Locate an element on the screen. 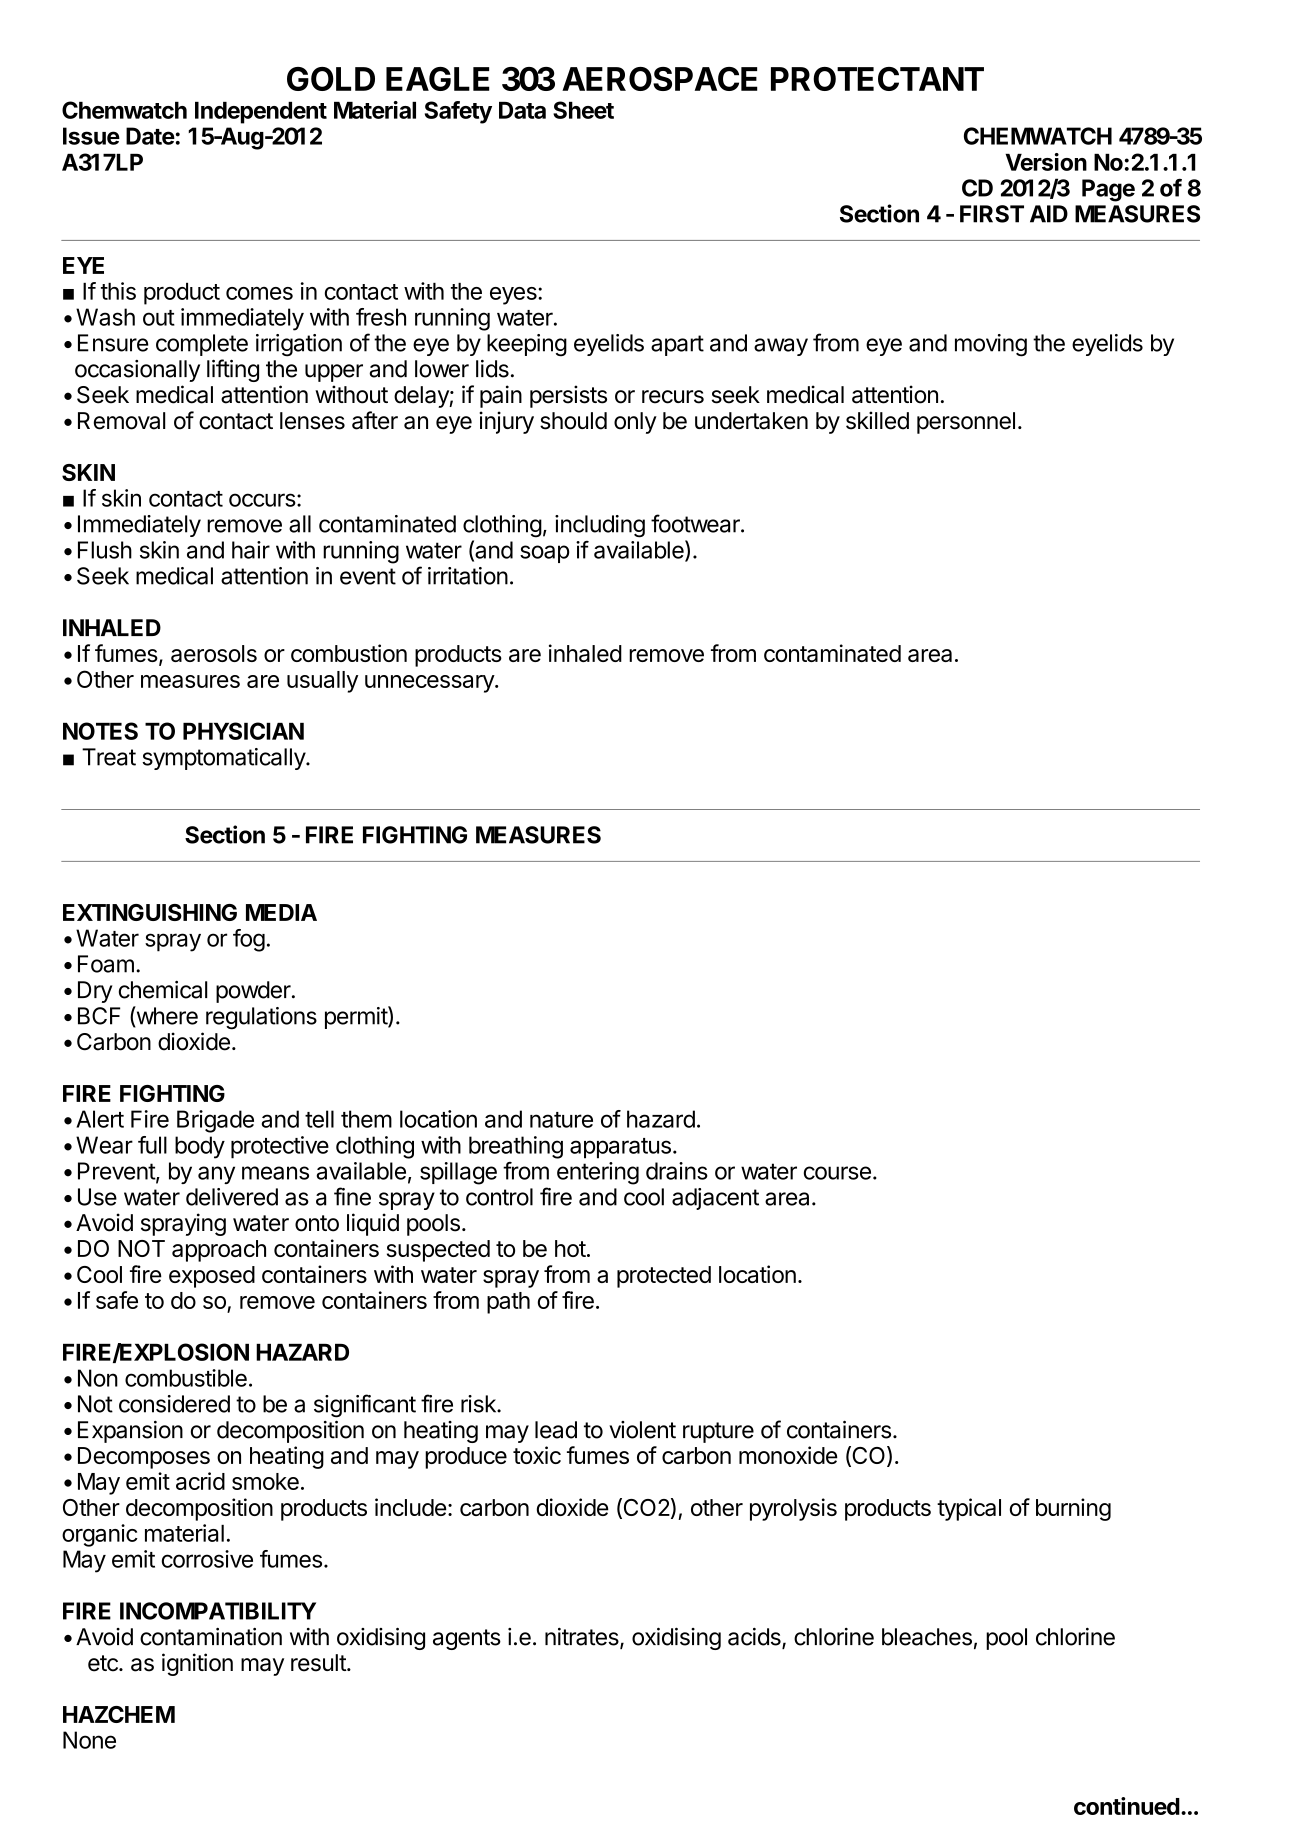  fog is located at coordinates (249, 940).
